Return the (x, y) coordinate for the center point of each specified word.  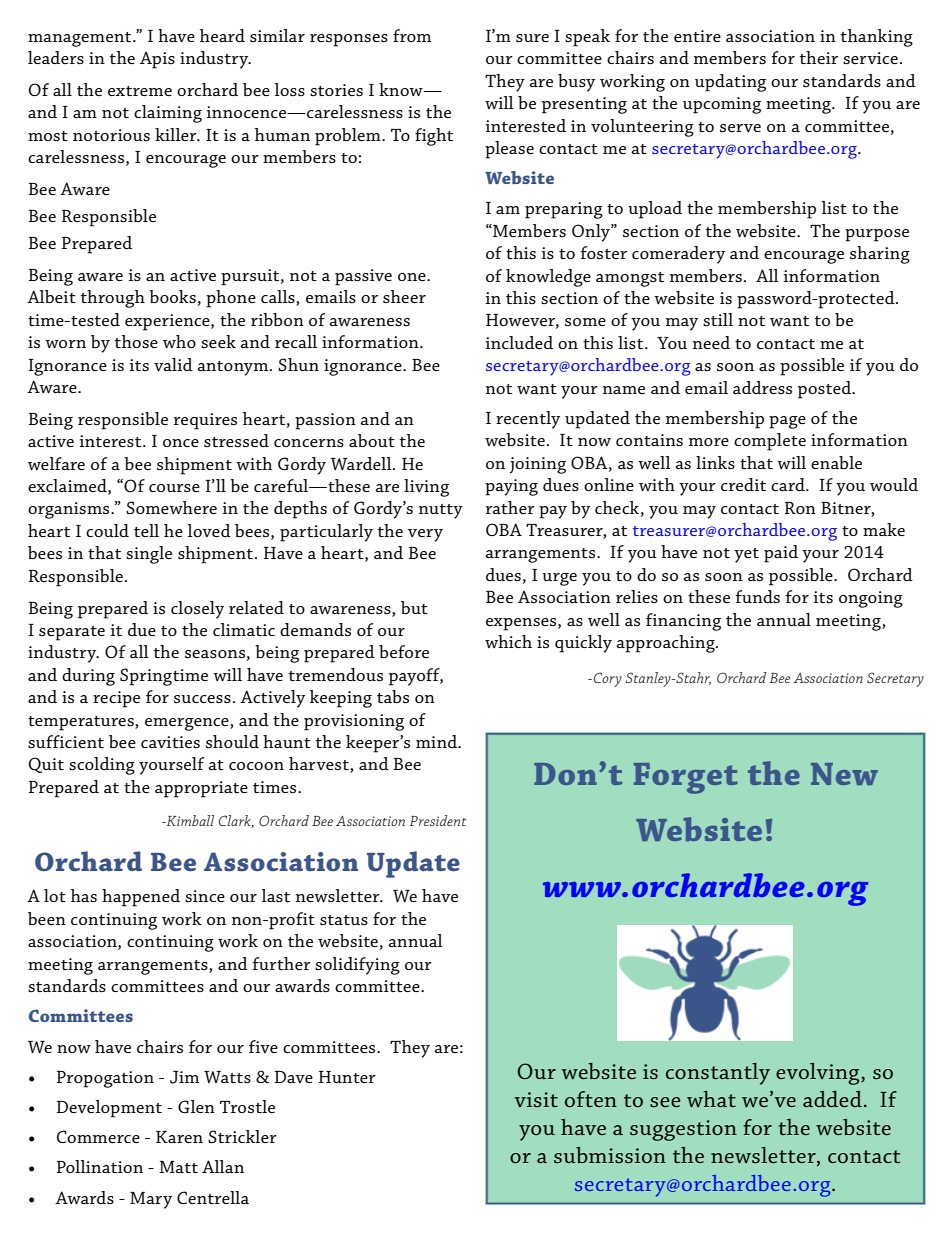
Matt (178, 1167)
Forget (686, 778)
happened (141, 898)
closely (197, 610)
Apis (157, 60)
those (136, 341)
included (519, 342)
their (819, 57)
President (438, 820)
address (762, 387)
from (412, 35)
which (508, 641)
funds (757, 596)
